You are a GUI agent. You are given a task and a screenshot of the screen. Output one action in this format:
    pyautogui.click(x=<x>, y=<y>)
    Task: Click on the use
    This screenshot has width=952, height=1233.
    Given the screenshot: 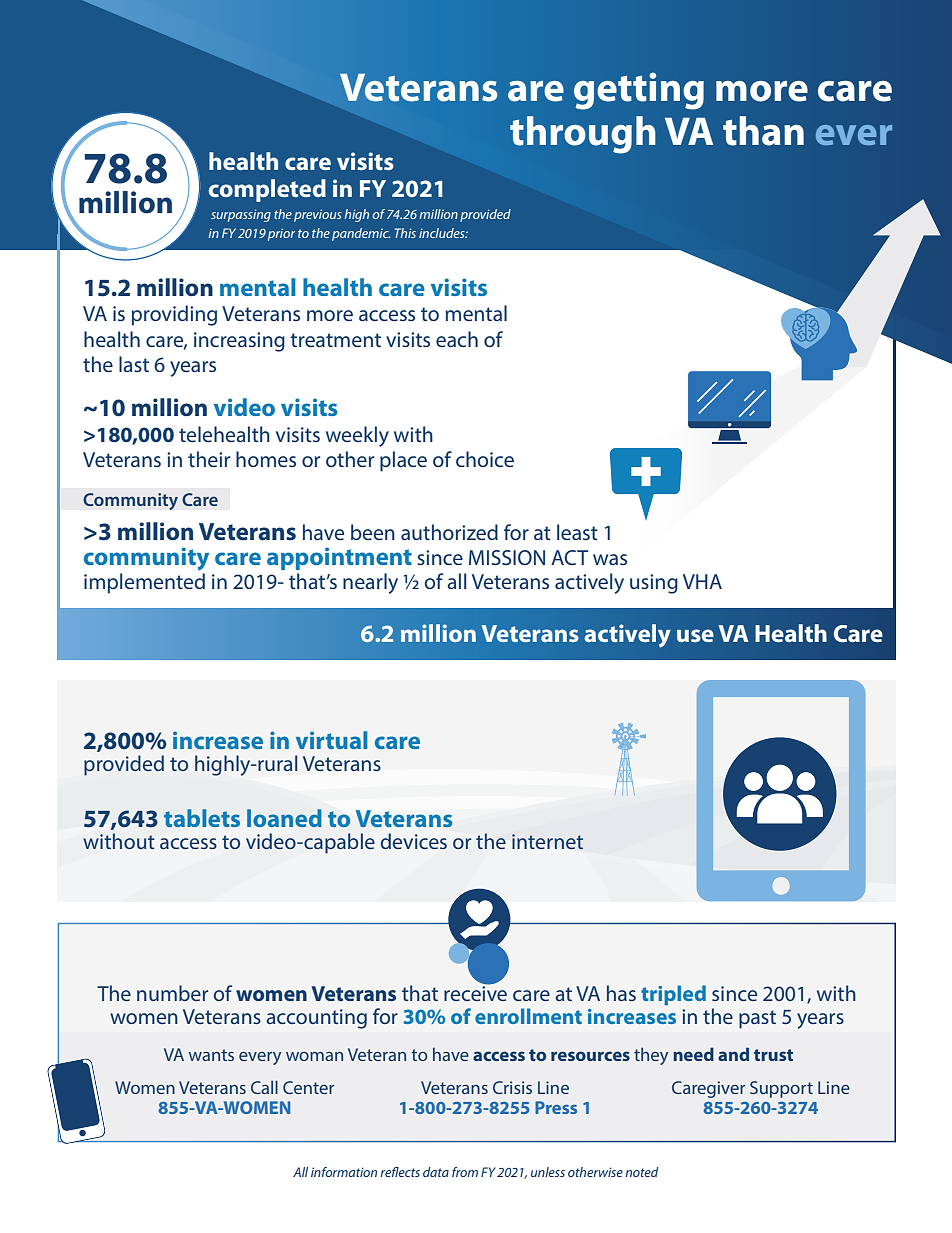 What is the action you would take?
    pyautogui.click(x=695, y=635)
